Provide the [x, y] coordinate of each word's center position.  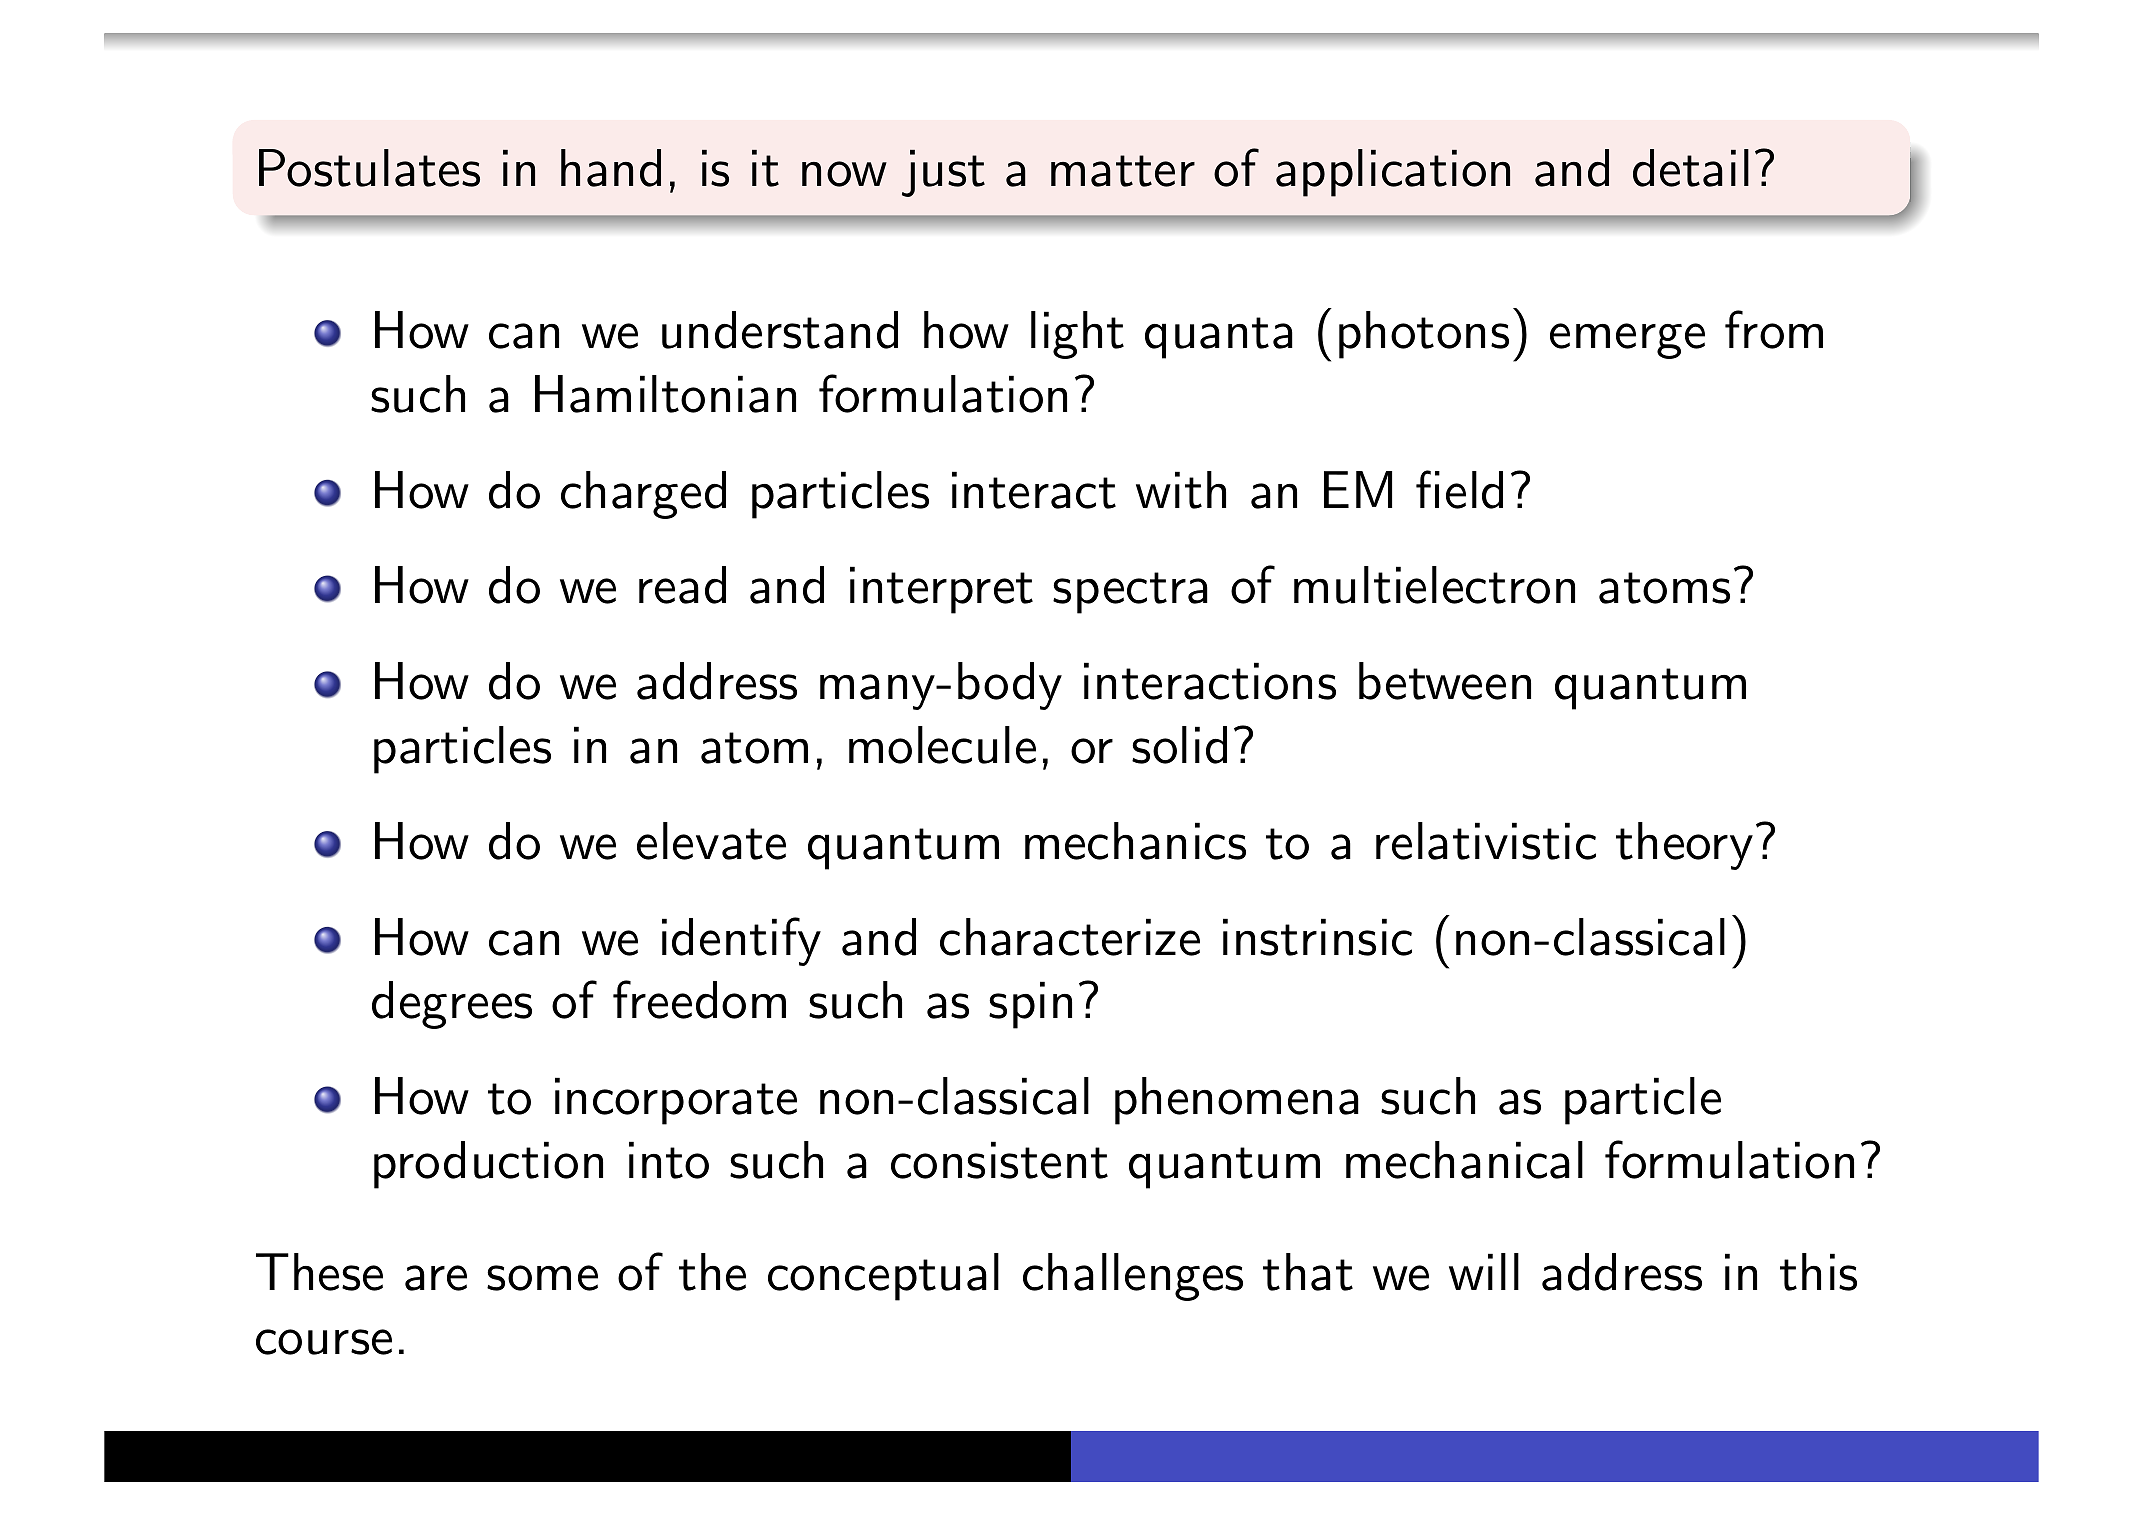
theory [1684, 846]
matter [1123, 171]
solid [1179, 745]
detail [1691, 168]
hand [611, 168]
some [542, 1278]
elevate [711, 841]
